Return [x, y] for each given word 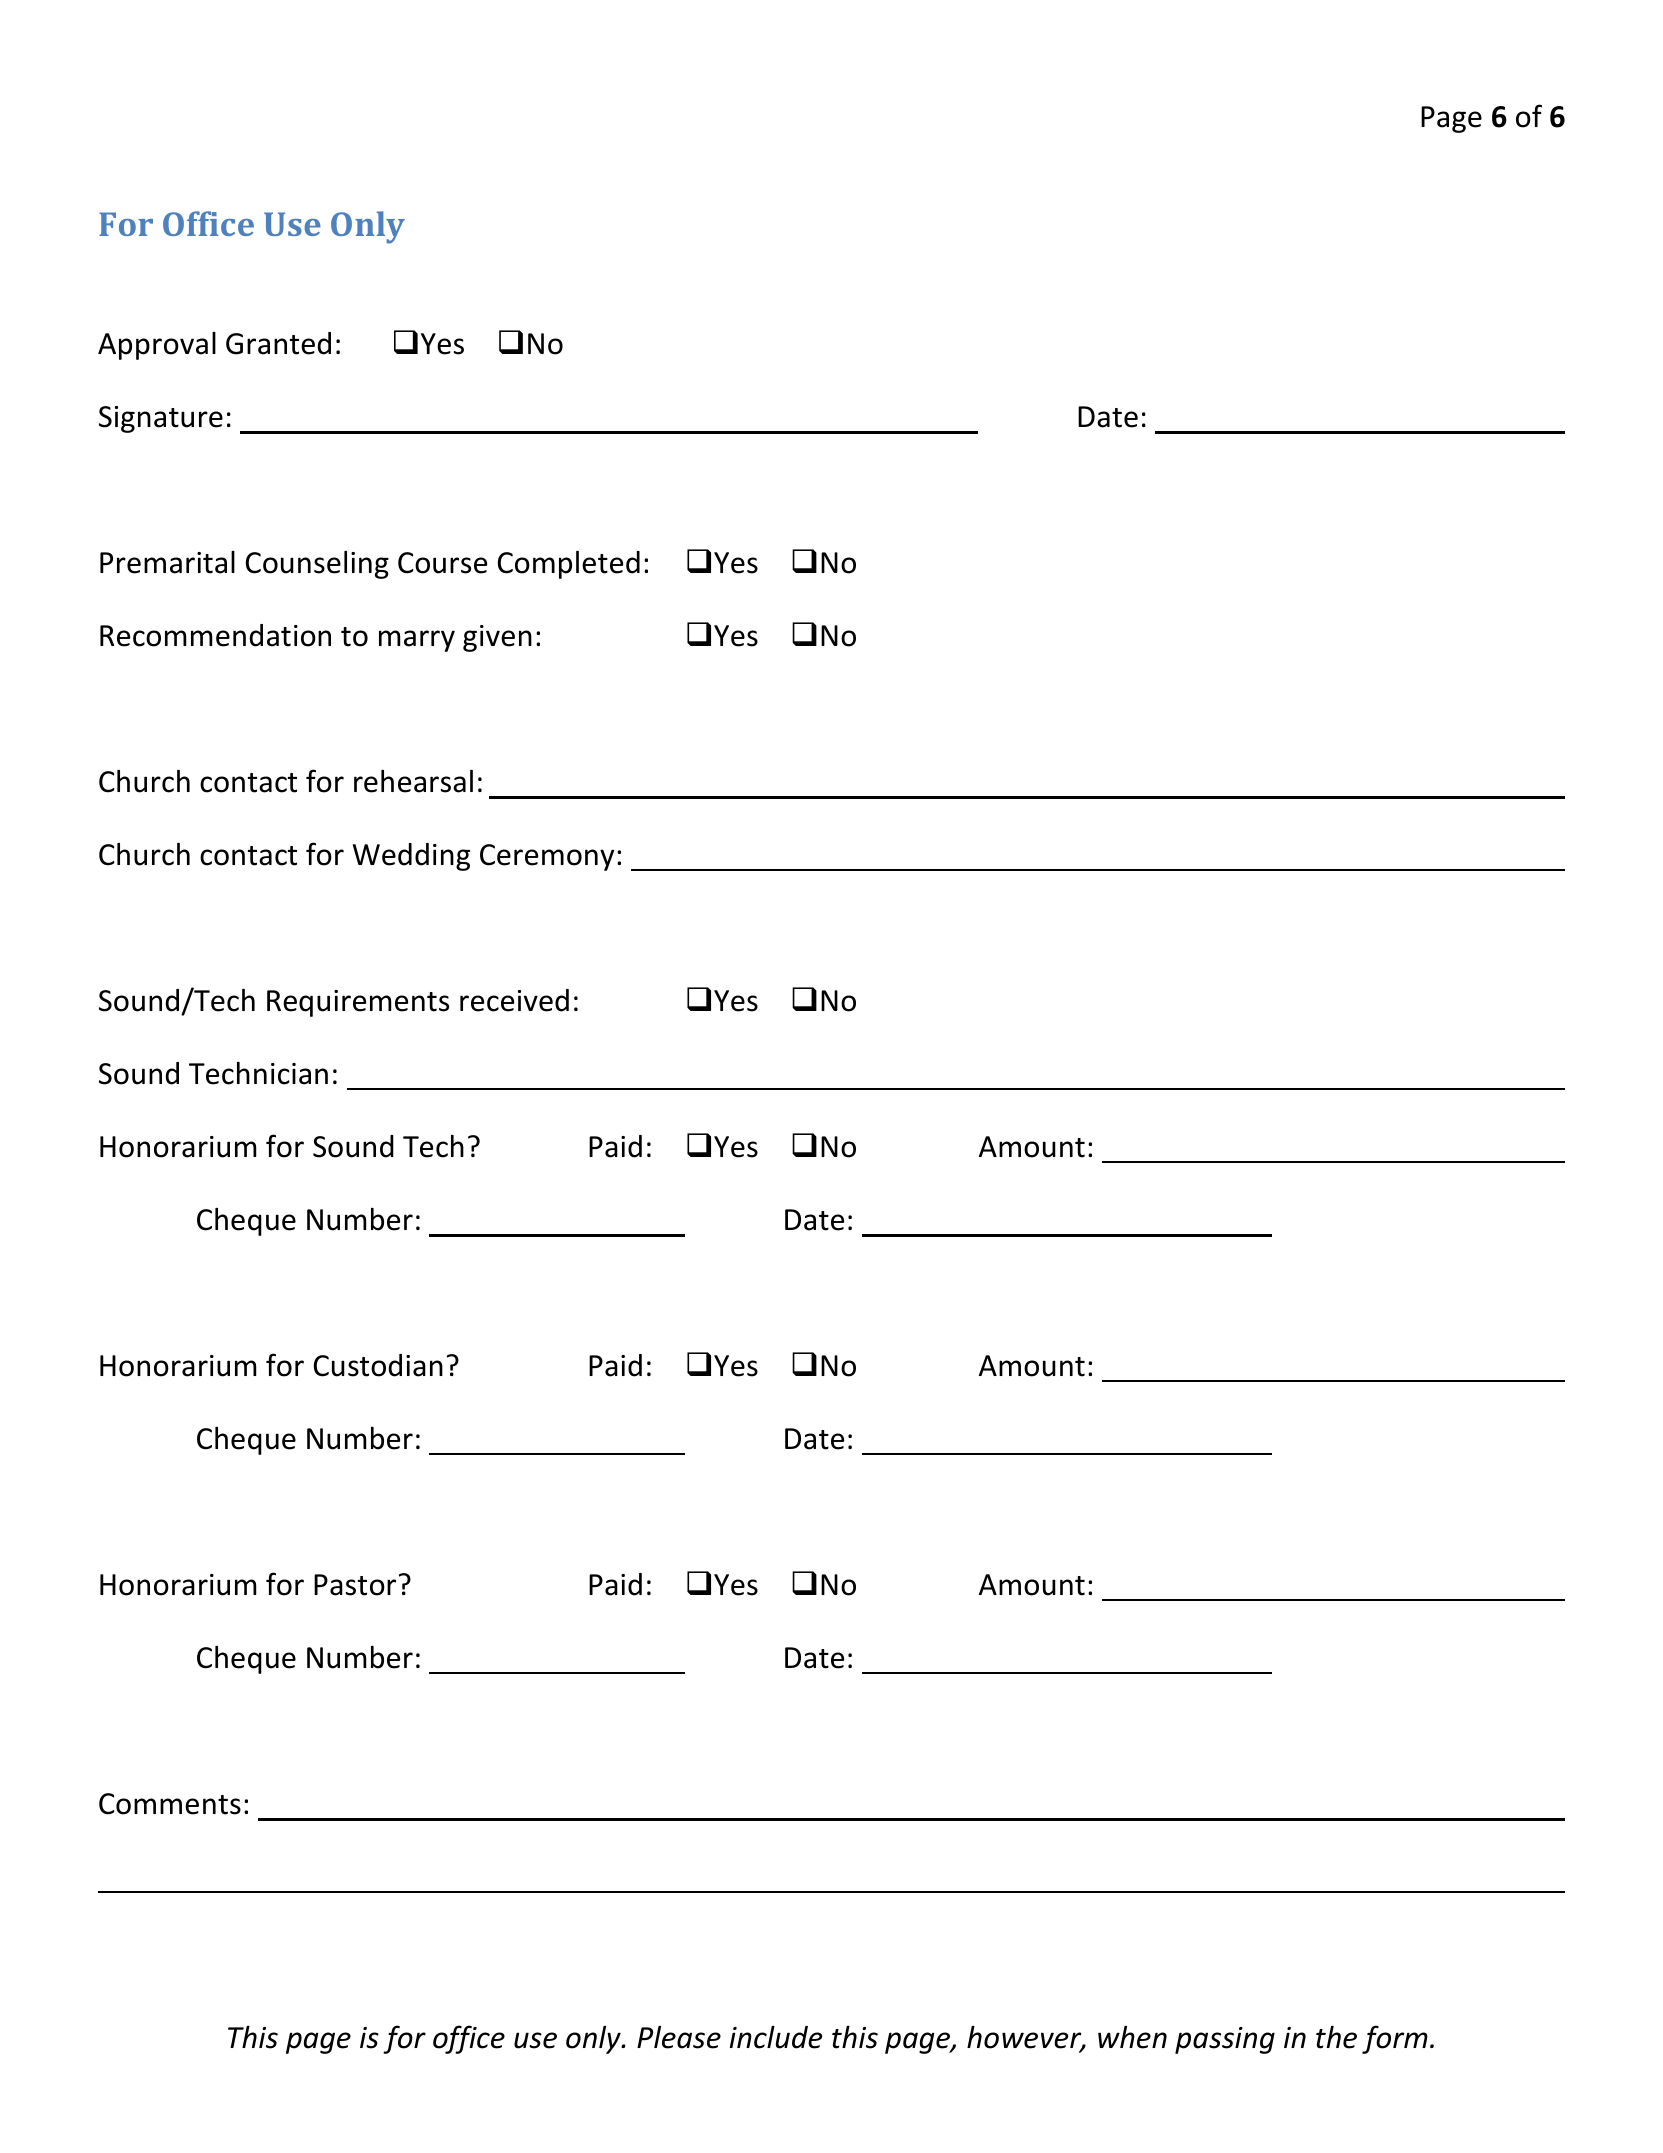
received [514, 1000]
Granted [278, 343]
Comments [170, 1804]
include [776, 2037]
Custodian [378, 1365]
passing [1225, 2040]
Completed [569, 565]
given [497, 638]
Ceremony [547, 857]
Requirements [358, 1003]
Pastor [355, 1585]
